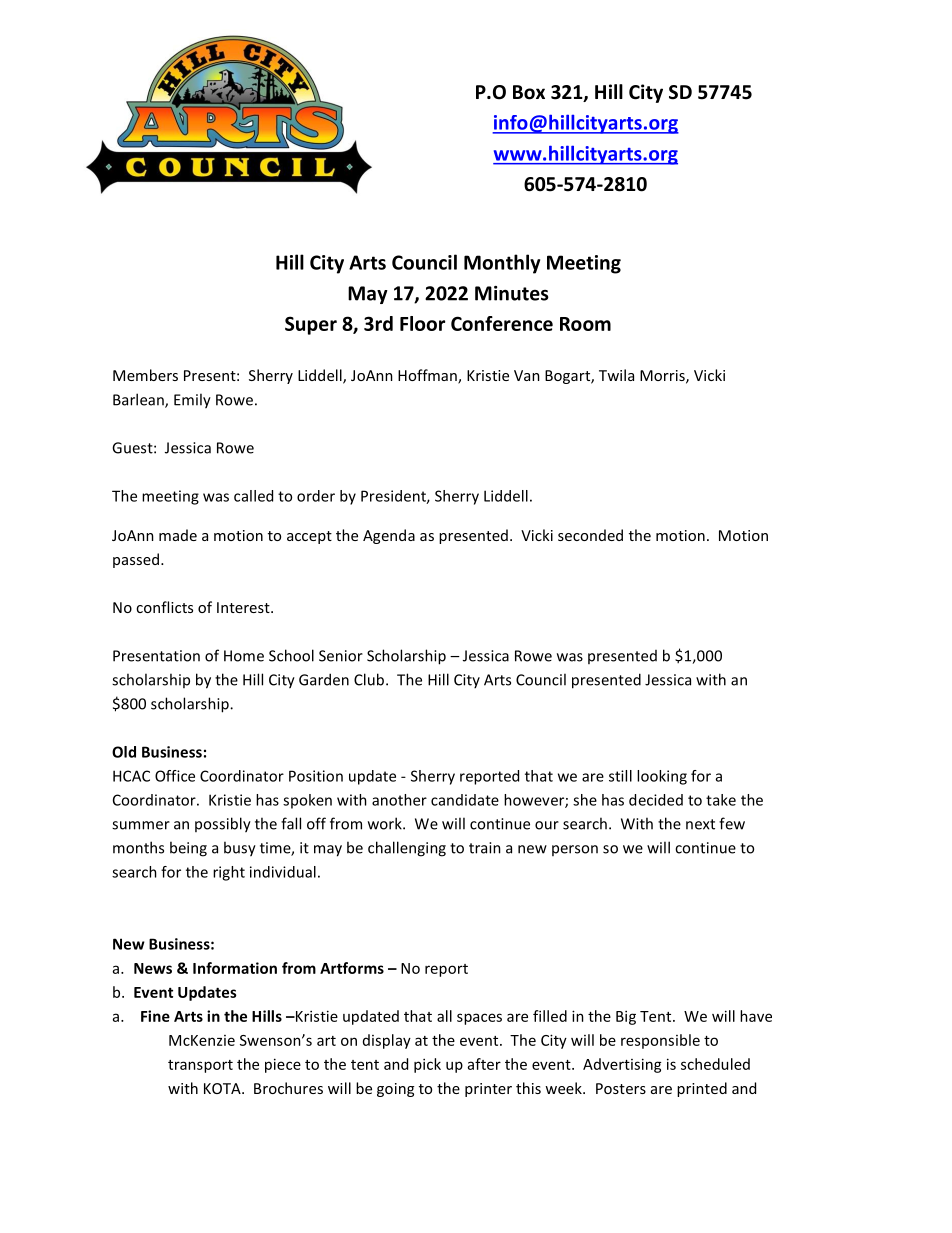 The image size is (952, 1233). What do you see at coordinates (427, 1065) in the page?
I see `pick` at bounding box center [427, 1065].
